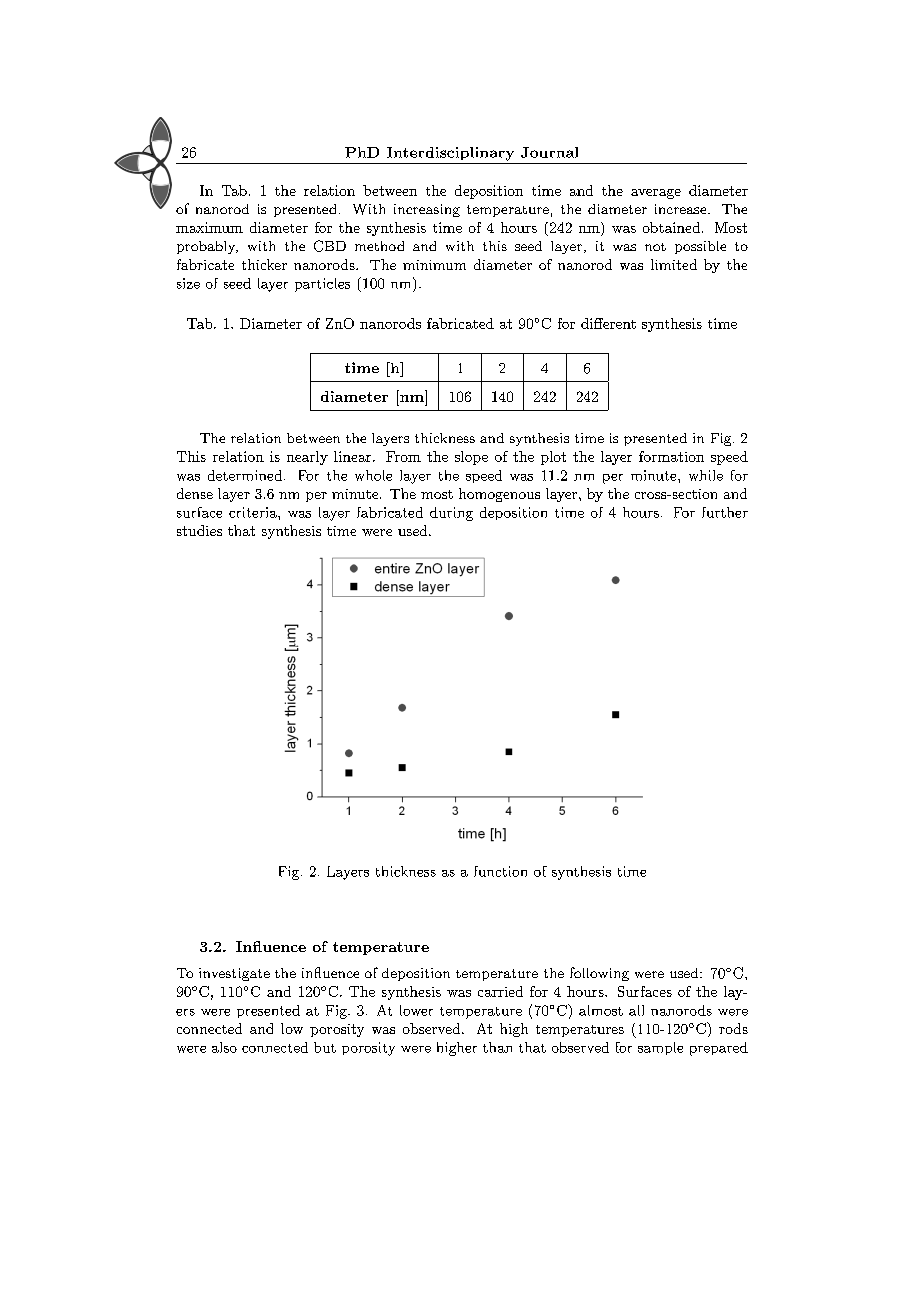 This image has height=1308, width=924. What do you see at coordinates (450, 154) in the image?
I see `Interdisciplinary` at bounding box center [450, 154].
